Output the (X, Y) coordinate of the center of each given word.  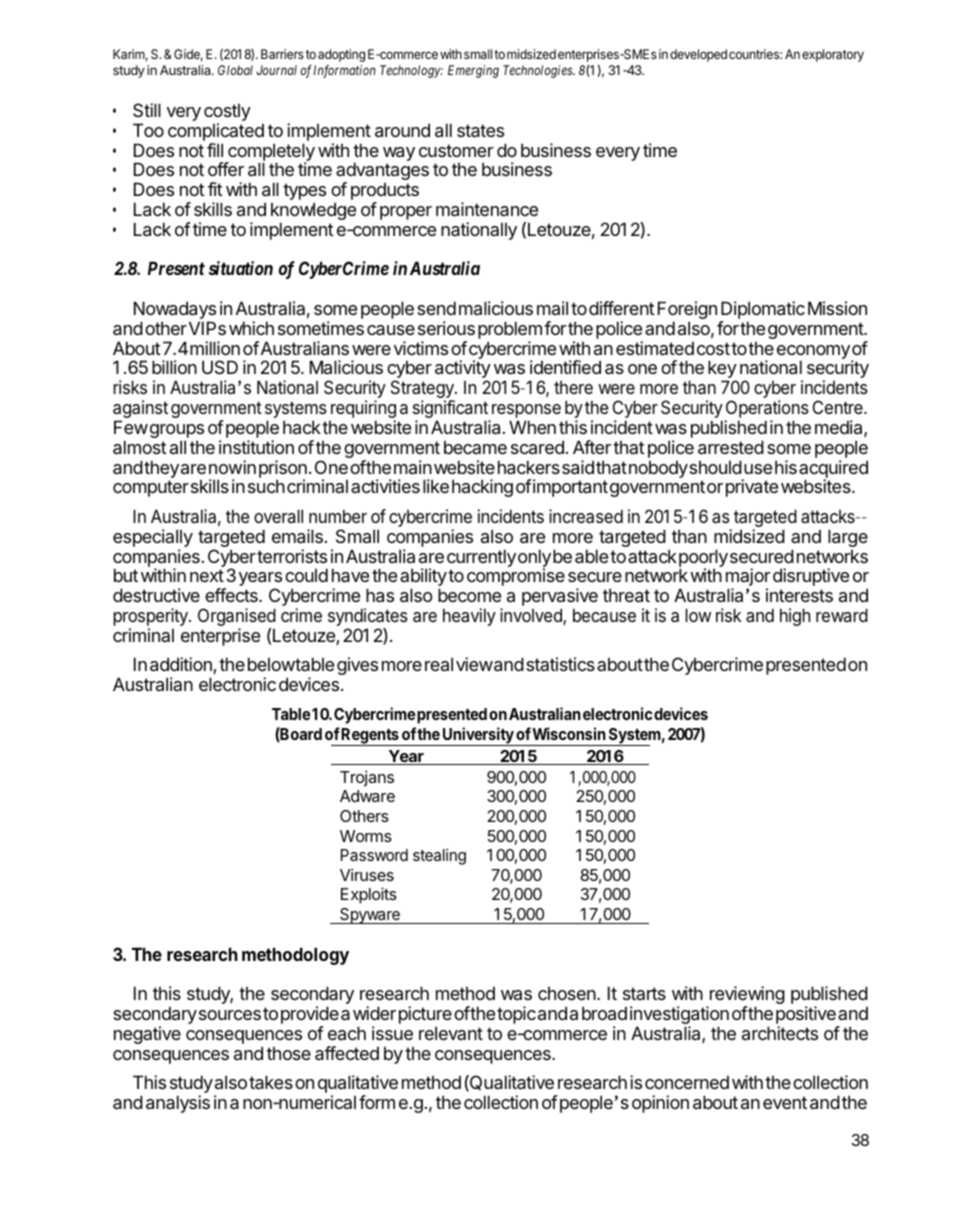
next (207, 575)
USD (220, 367)
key (722, 370)
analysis (178, 1104)
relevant (451, 1033)
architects (780, 1033)
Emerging (473, 71)
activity (463, 370)
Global (235, 70)
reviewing (747, 996)
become (469, 595)
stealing (439, 857)
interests (799, 595)
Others (364, 816)
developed (698, 55)
